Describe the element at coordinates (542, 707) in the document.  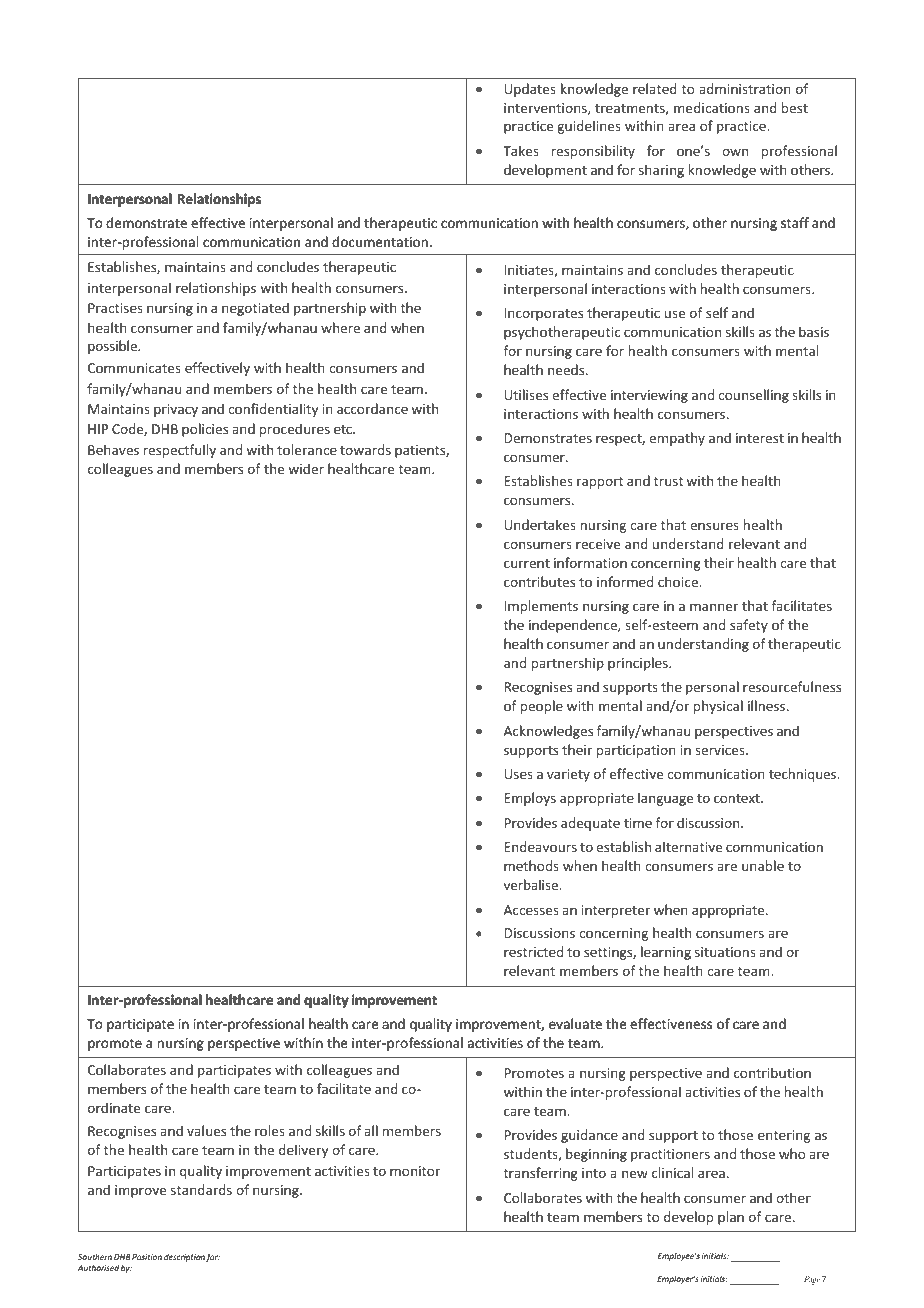
I see `people` at that location.
